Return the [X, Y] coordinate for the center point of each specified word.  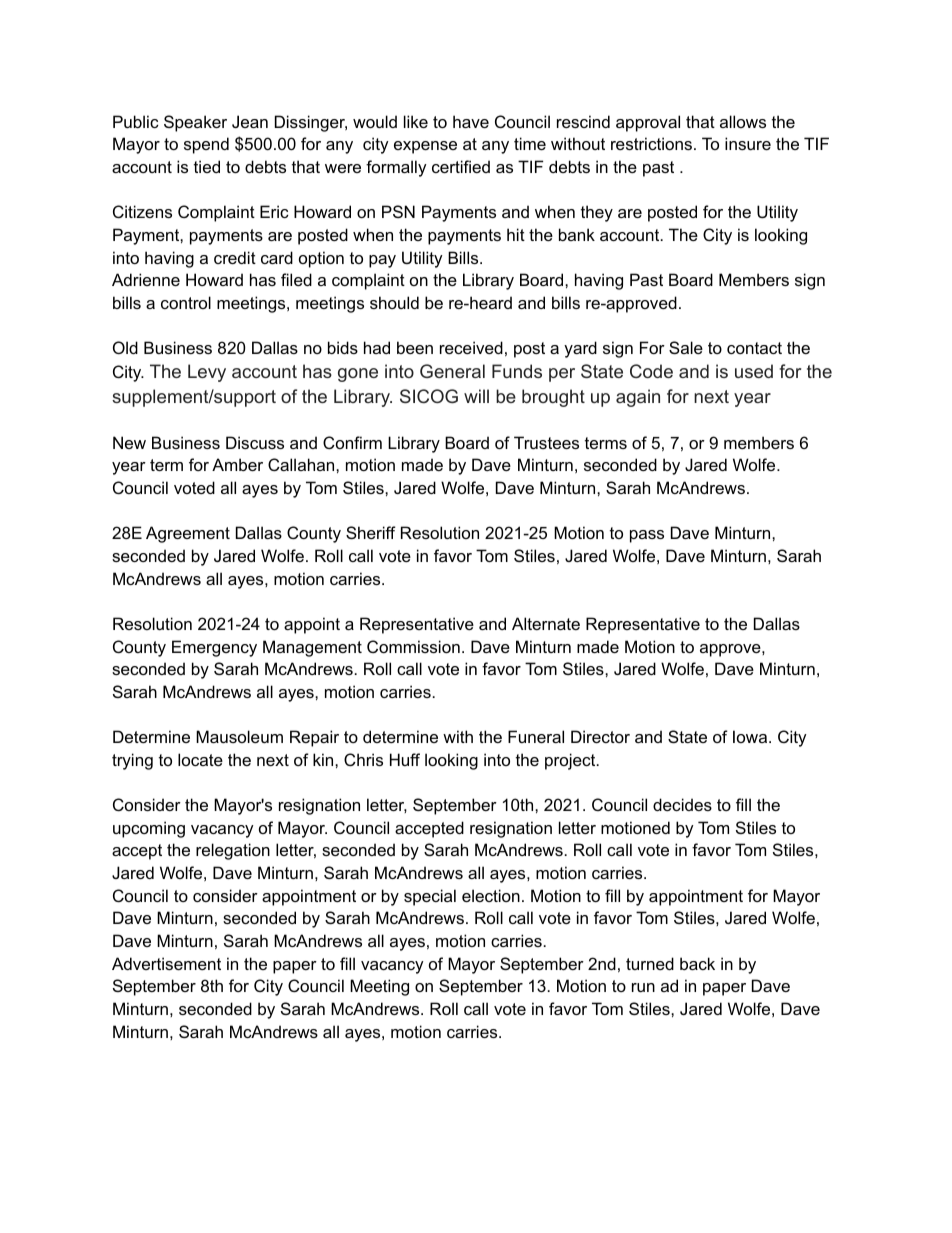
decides [682, 804]
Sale [686, 347]
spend [206, 145]
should [394, 302]
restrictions [653, 143]
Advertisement [166, 963]
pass [647, 536]
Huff [405, 759]
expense [425, 147]
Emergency [214, 648]
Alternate [546, 623]
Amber [237, 464]
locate [200, 759]
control [186, 302]
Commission [413, 646]
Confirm [352, 442]
